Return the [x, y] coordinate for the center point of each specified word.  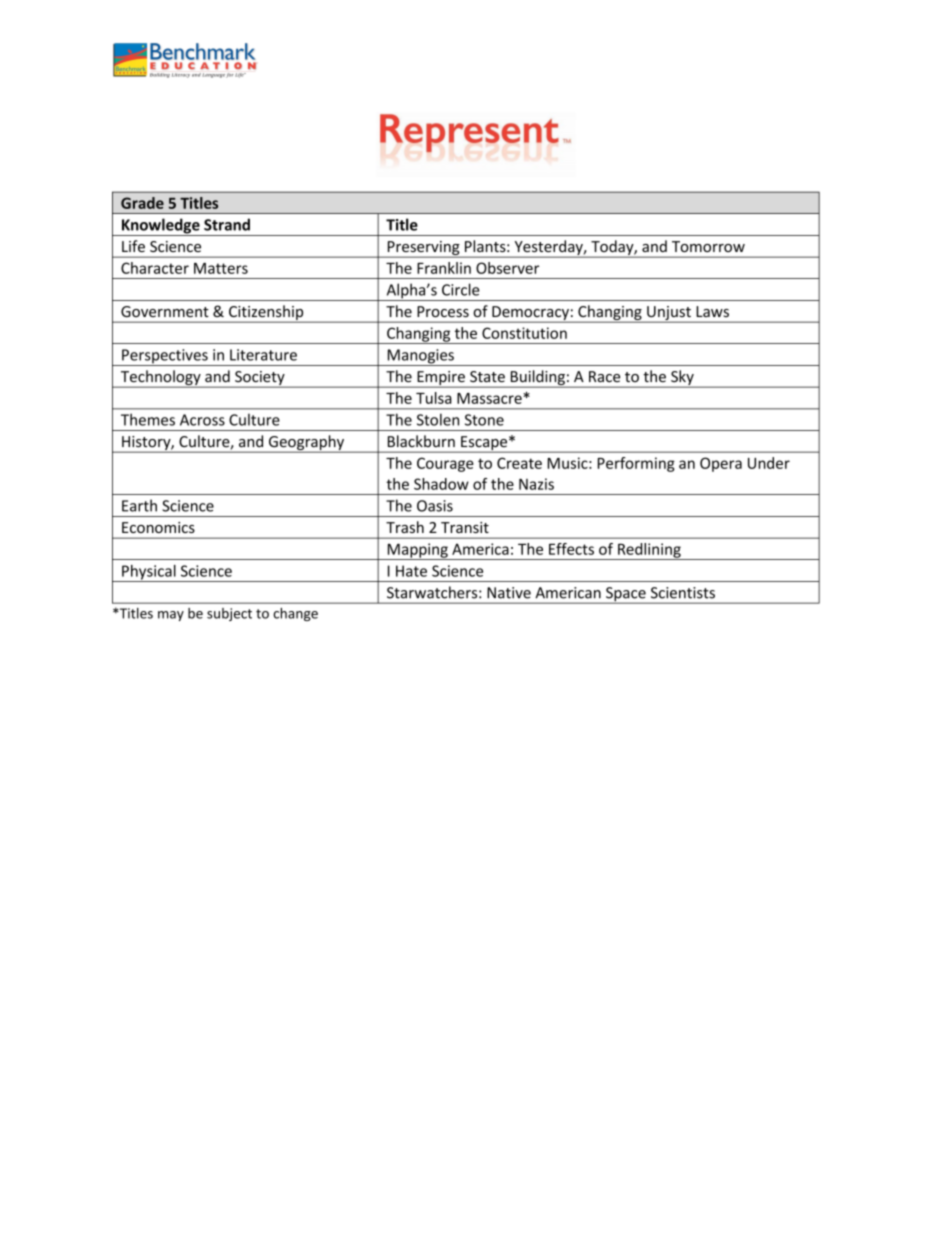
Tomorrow [708, 246]
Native [509, 593]
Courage [445, 464]
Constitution [524, 333]
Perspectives [165, 357]
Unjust [669, 314]
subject [229, 614]
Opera [721, 464]
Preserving [423, 249]
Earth [139, 505]
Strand [227, 224]
